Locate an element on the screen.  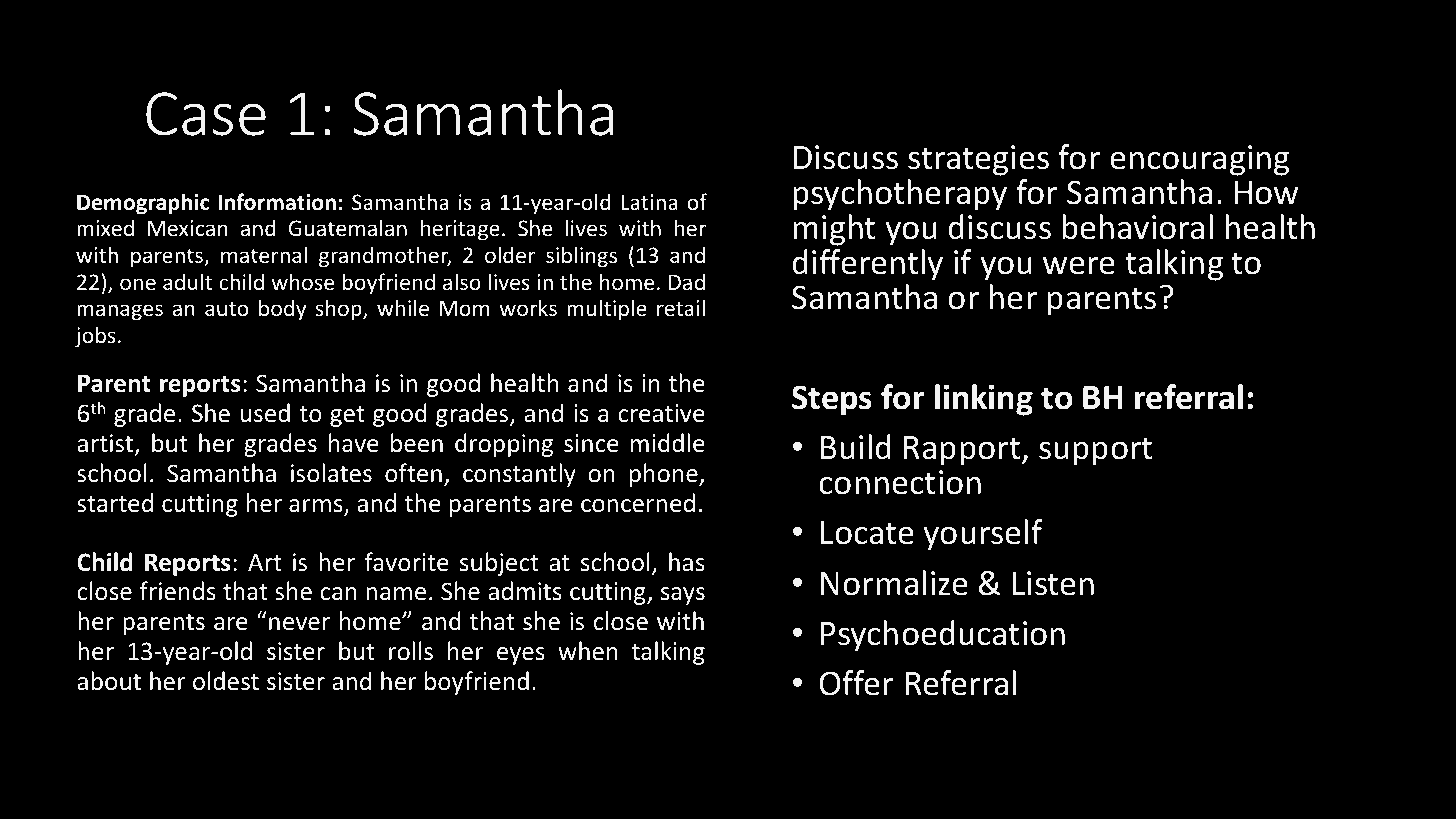
linking is located at coordinates (984, 400).
